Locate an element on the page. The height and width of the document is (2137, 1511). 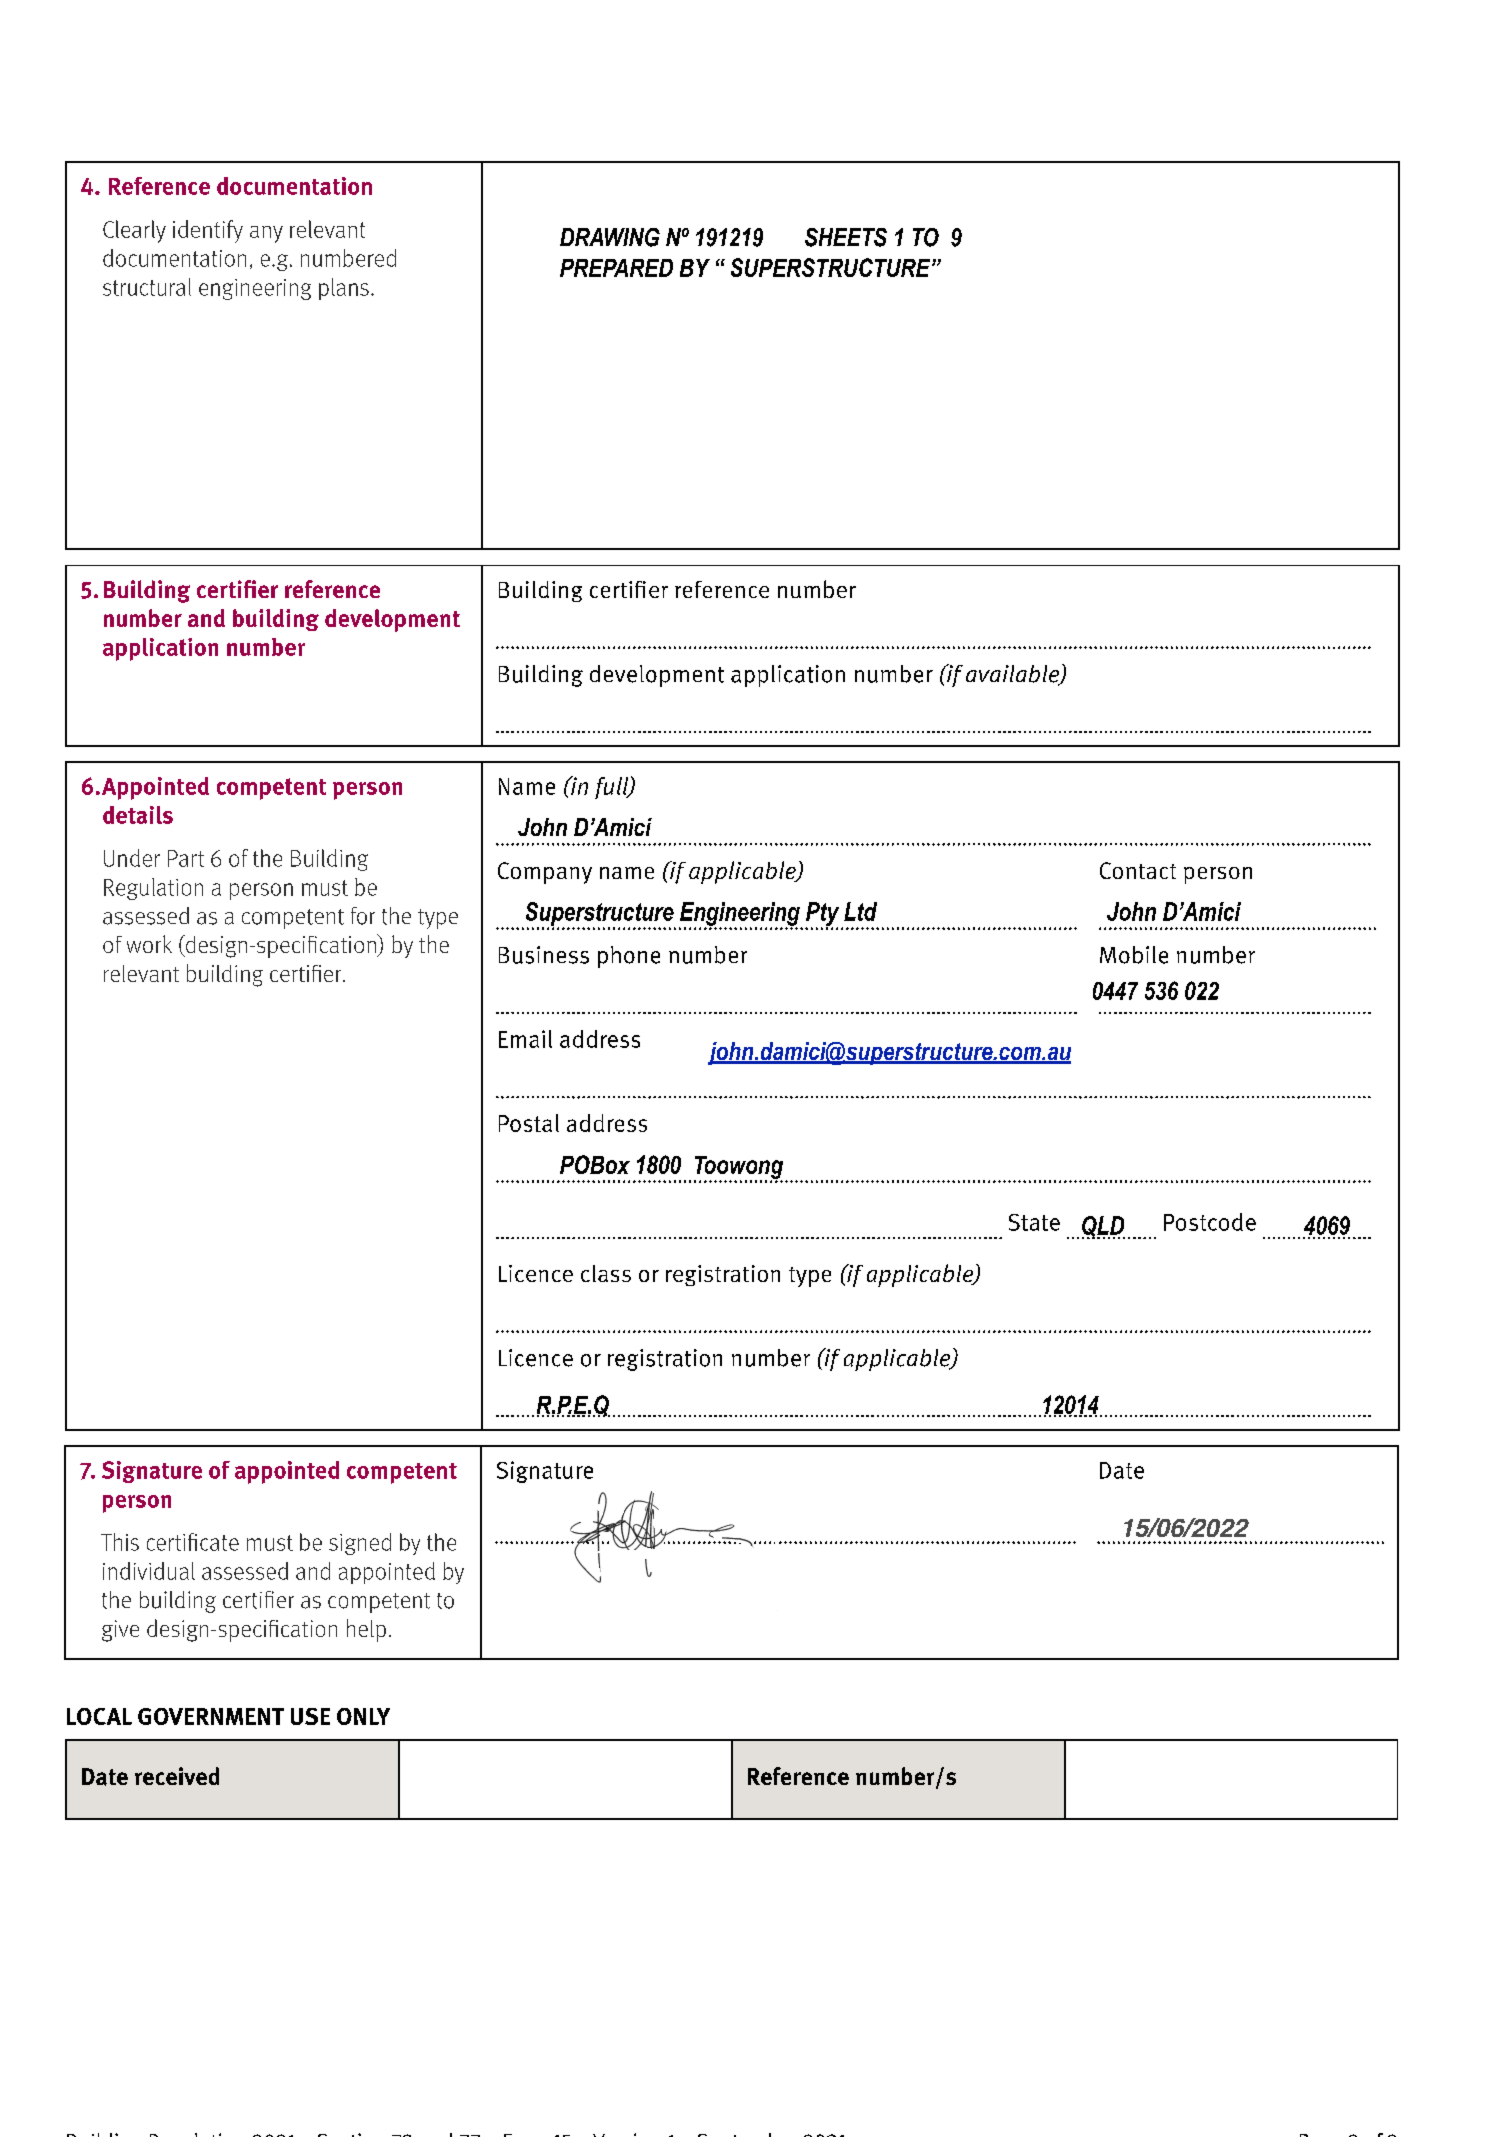
ONLY is located at coordinates (363, 1716).
